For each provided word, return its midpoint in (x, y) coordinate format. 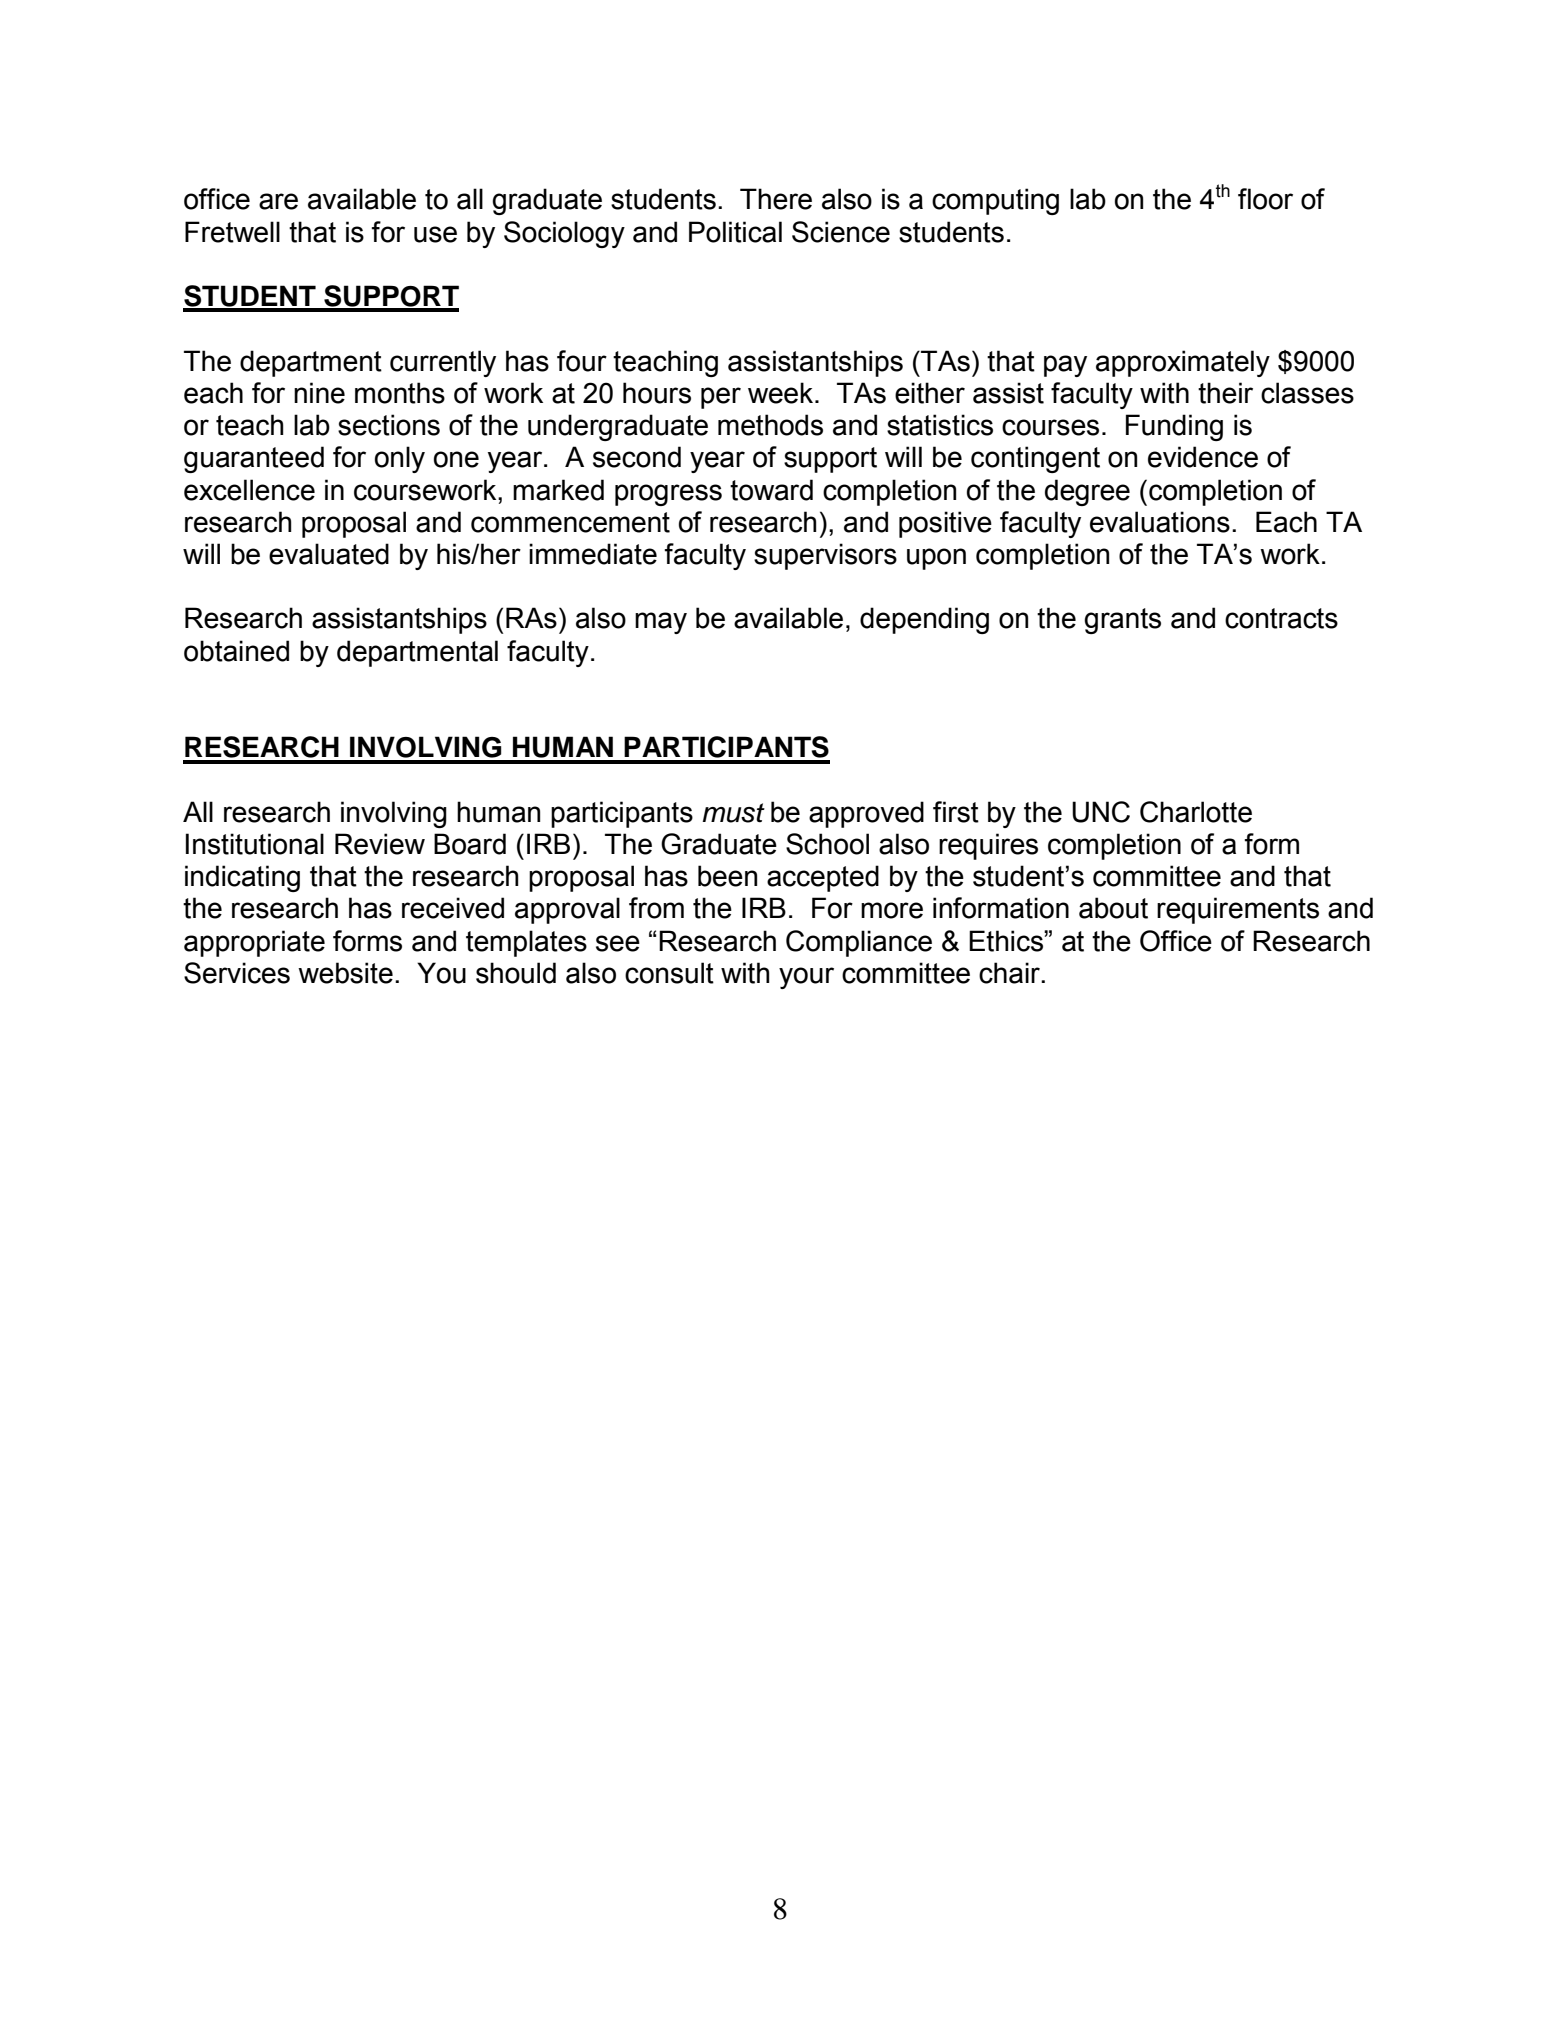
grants (1122, 621)
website (345, 973)
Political (735, 232)
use (435, 234)
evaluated (329, 554)
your (806, 978)
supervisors (825, 556)
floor (1265, 199)
